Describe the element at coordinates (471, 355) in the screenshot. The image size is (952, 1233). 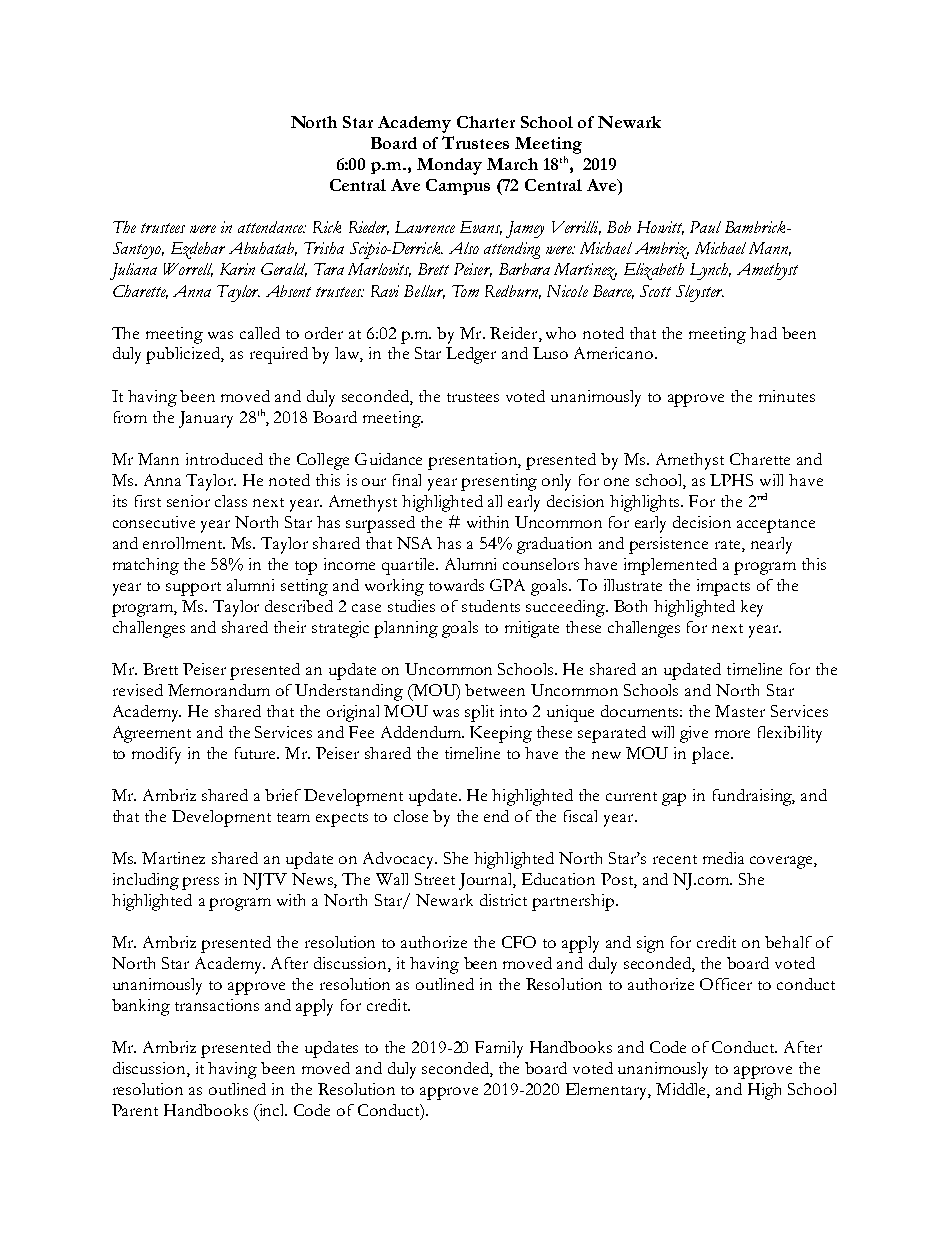
I see `Ledger` at that location.
